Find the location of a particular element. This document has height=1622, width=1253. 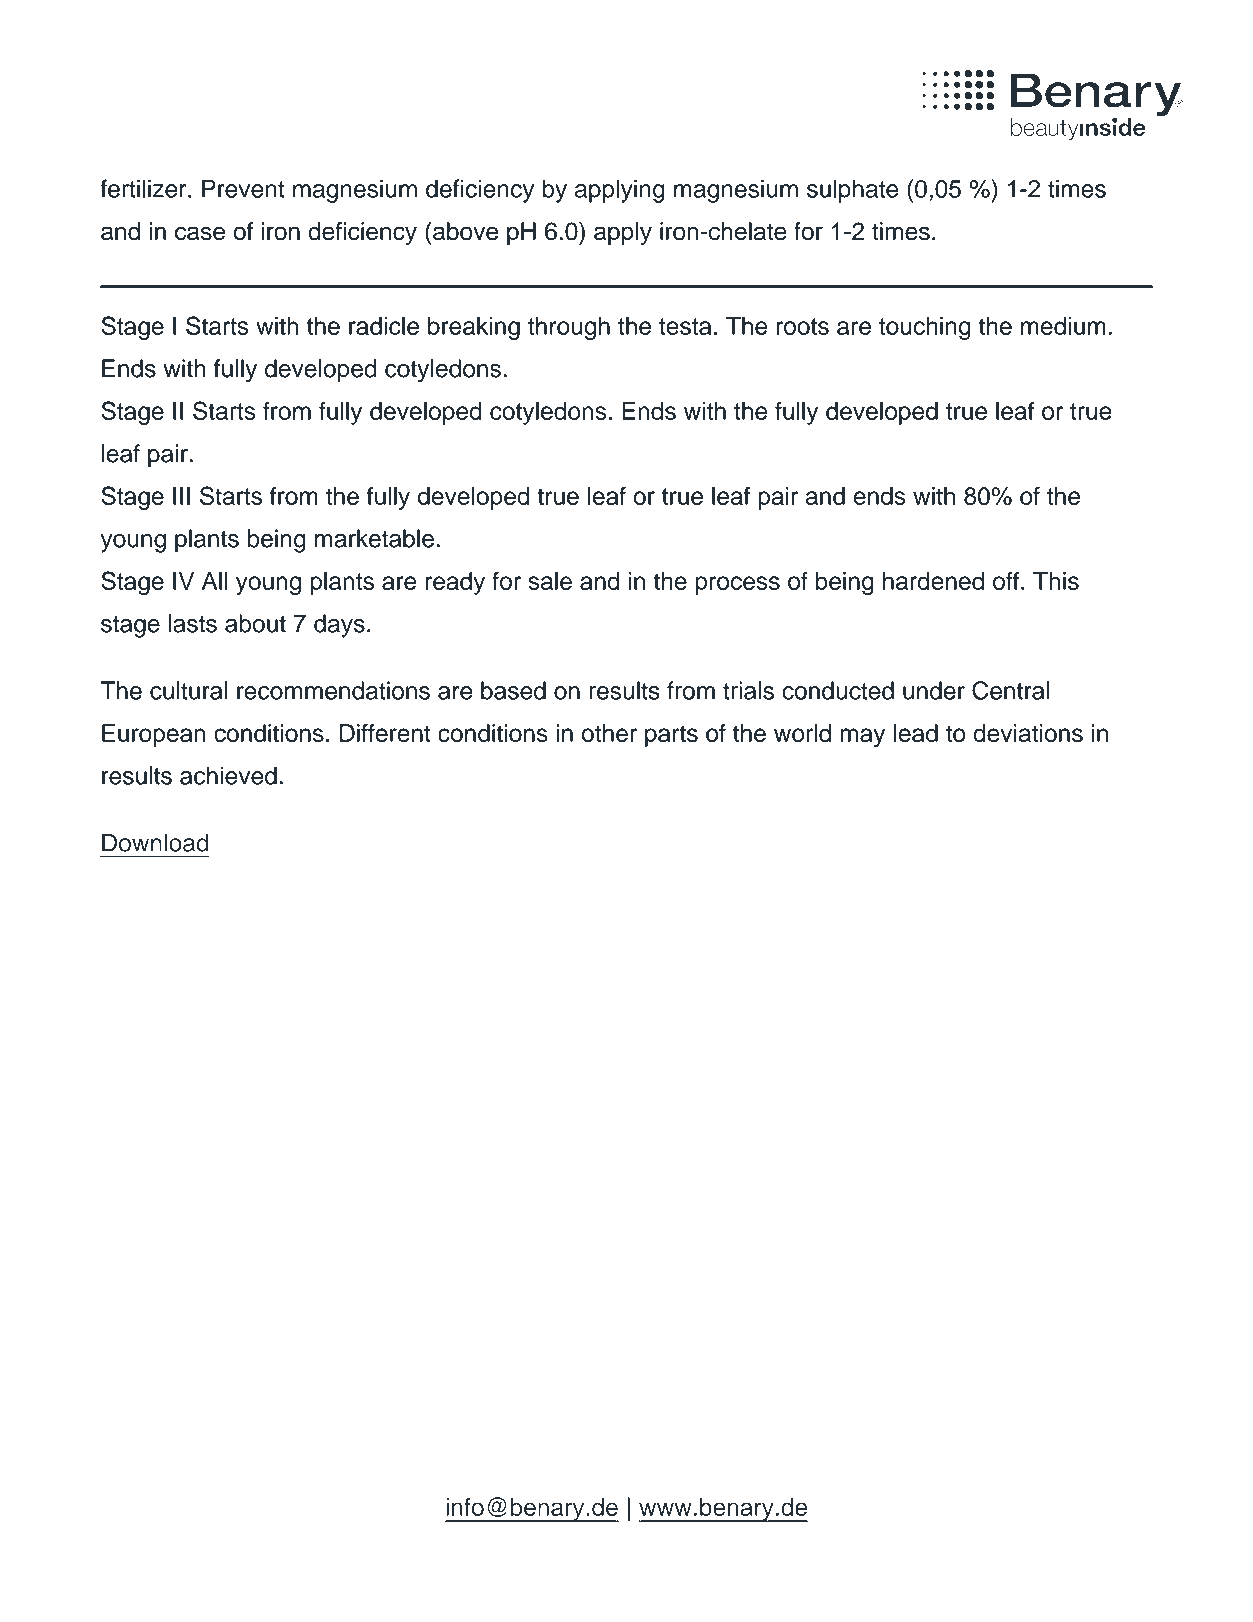

Prevent is located at coordinates (243, 188).
